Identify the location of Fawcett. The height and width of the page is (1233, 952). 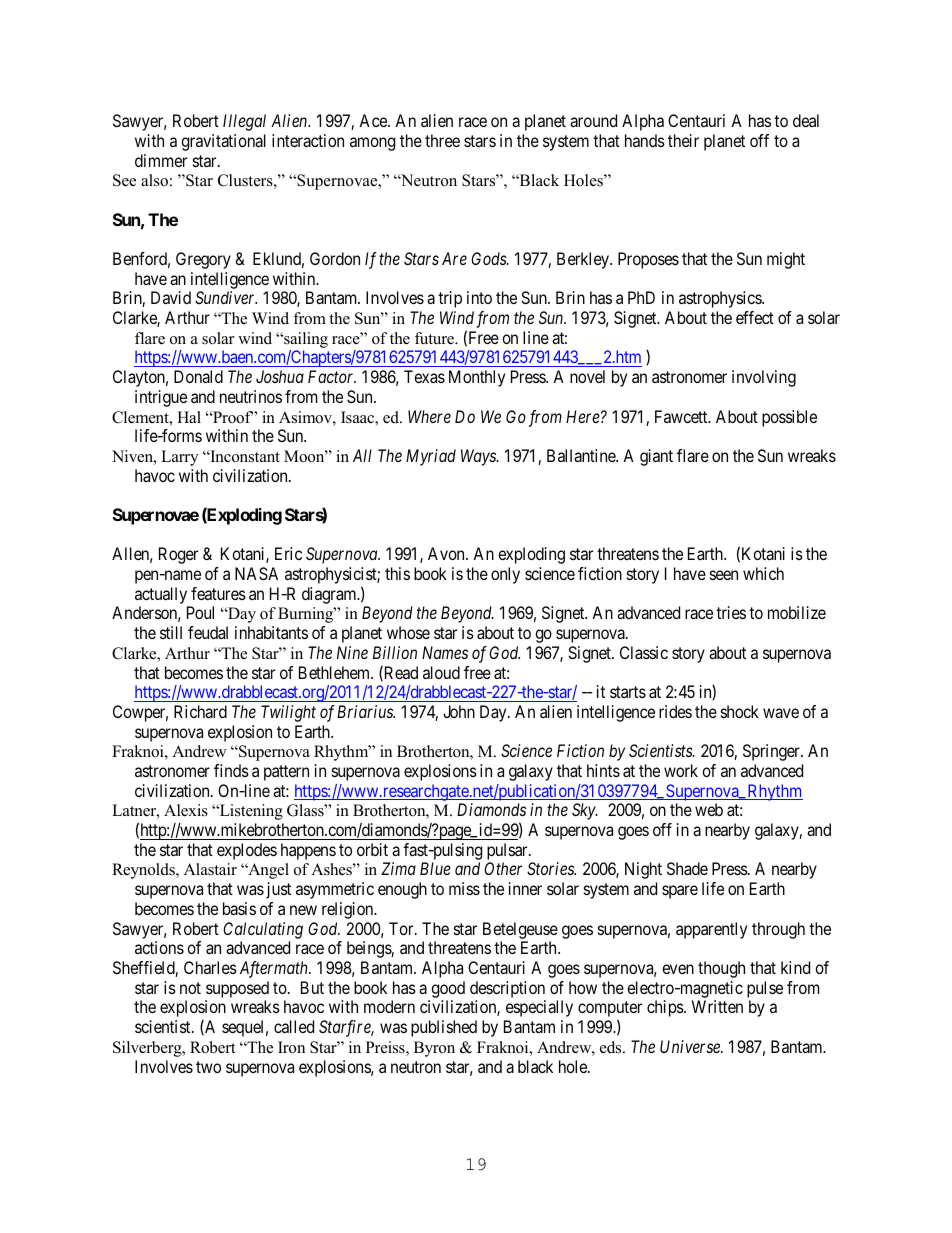
(682, 416).
